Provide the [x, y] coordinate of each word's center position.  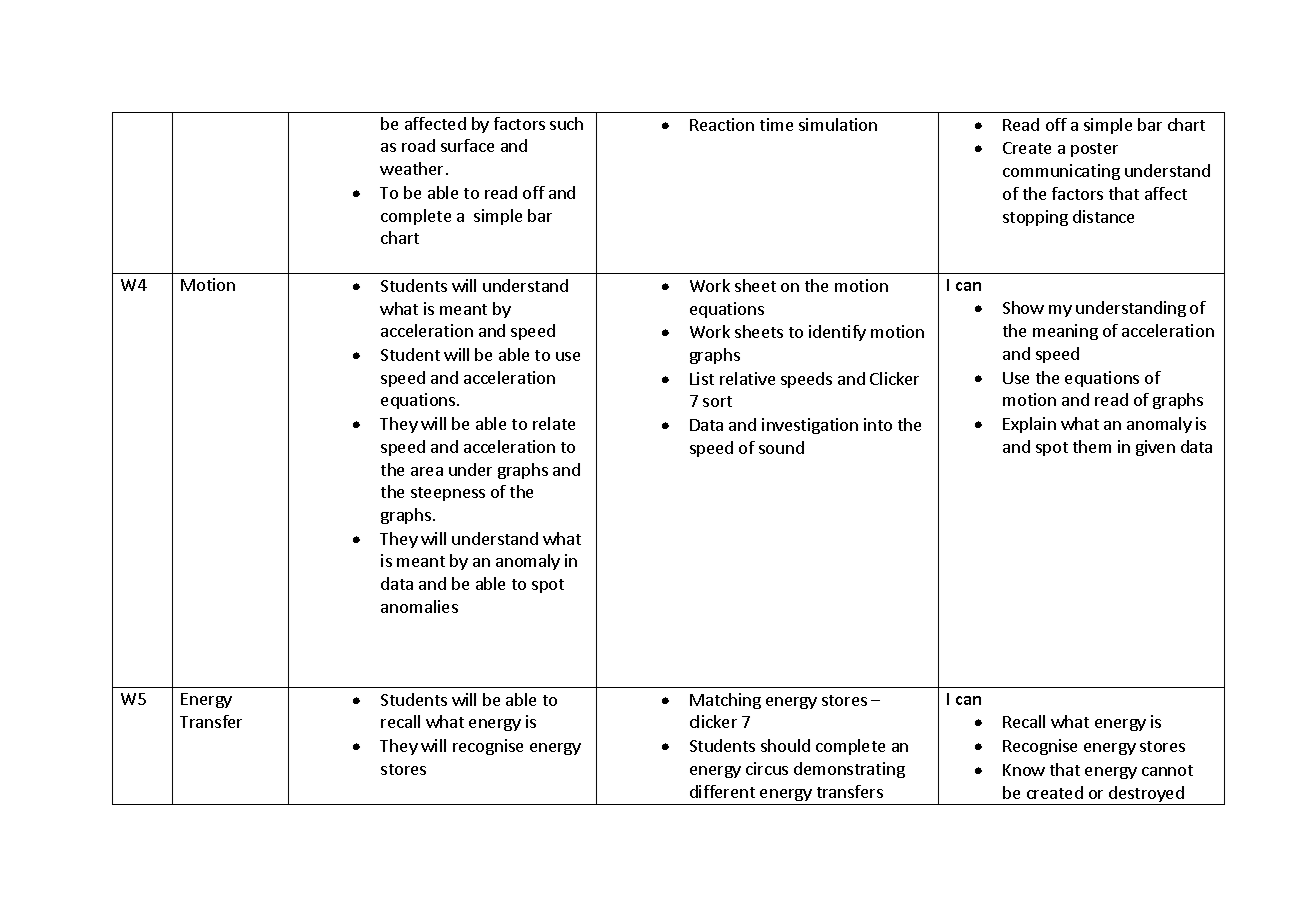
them [1092, 446]
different [722, 791]
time [776, 124]
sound [781, 447]
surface [467, 145]
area [427, 471]
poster [1094, 150]
